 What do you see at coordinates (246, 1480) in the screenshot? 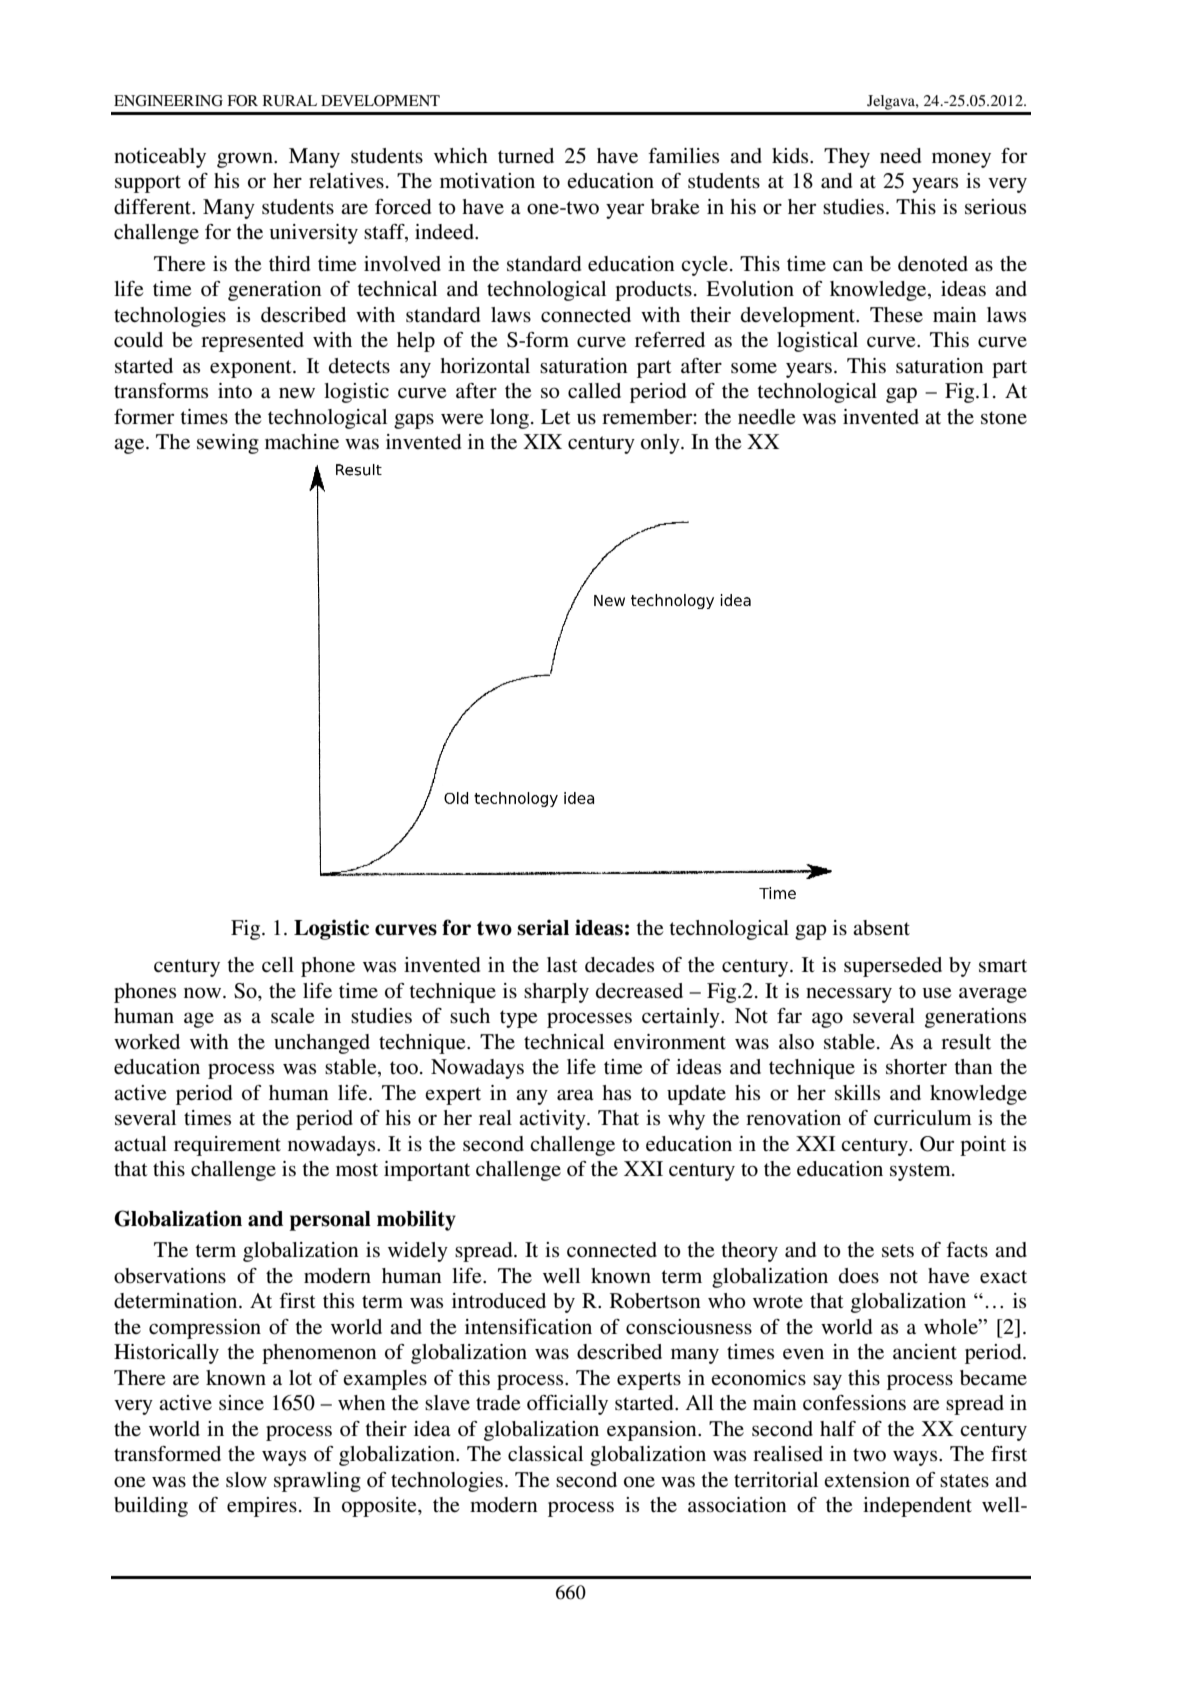
I see `slow` at bounding box center [246, 1480].
